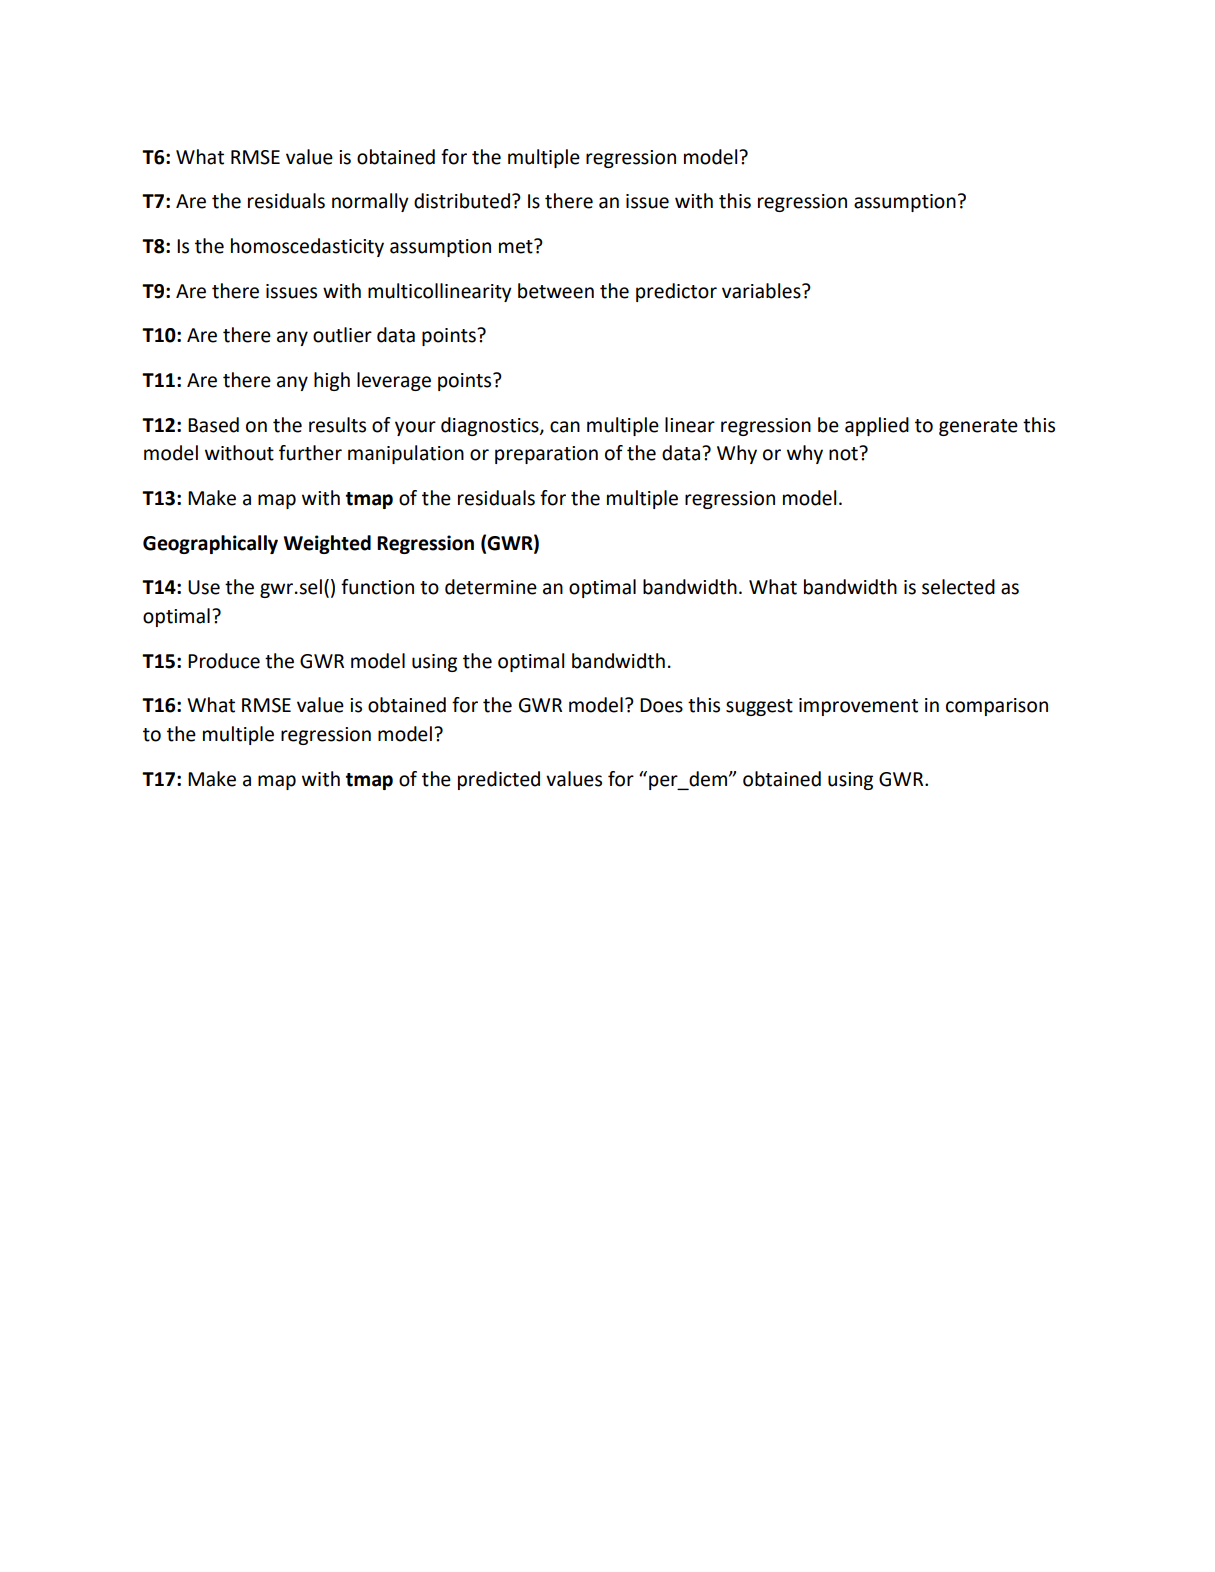  I want to click on met, so click(517, 246).
